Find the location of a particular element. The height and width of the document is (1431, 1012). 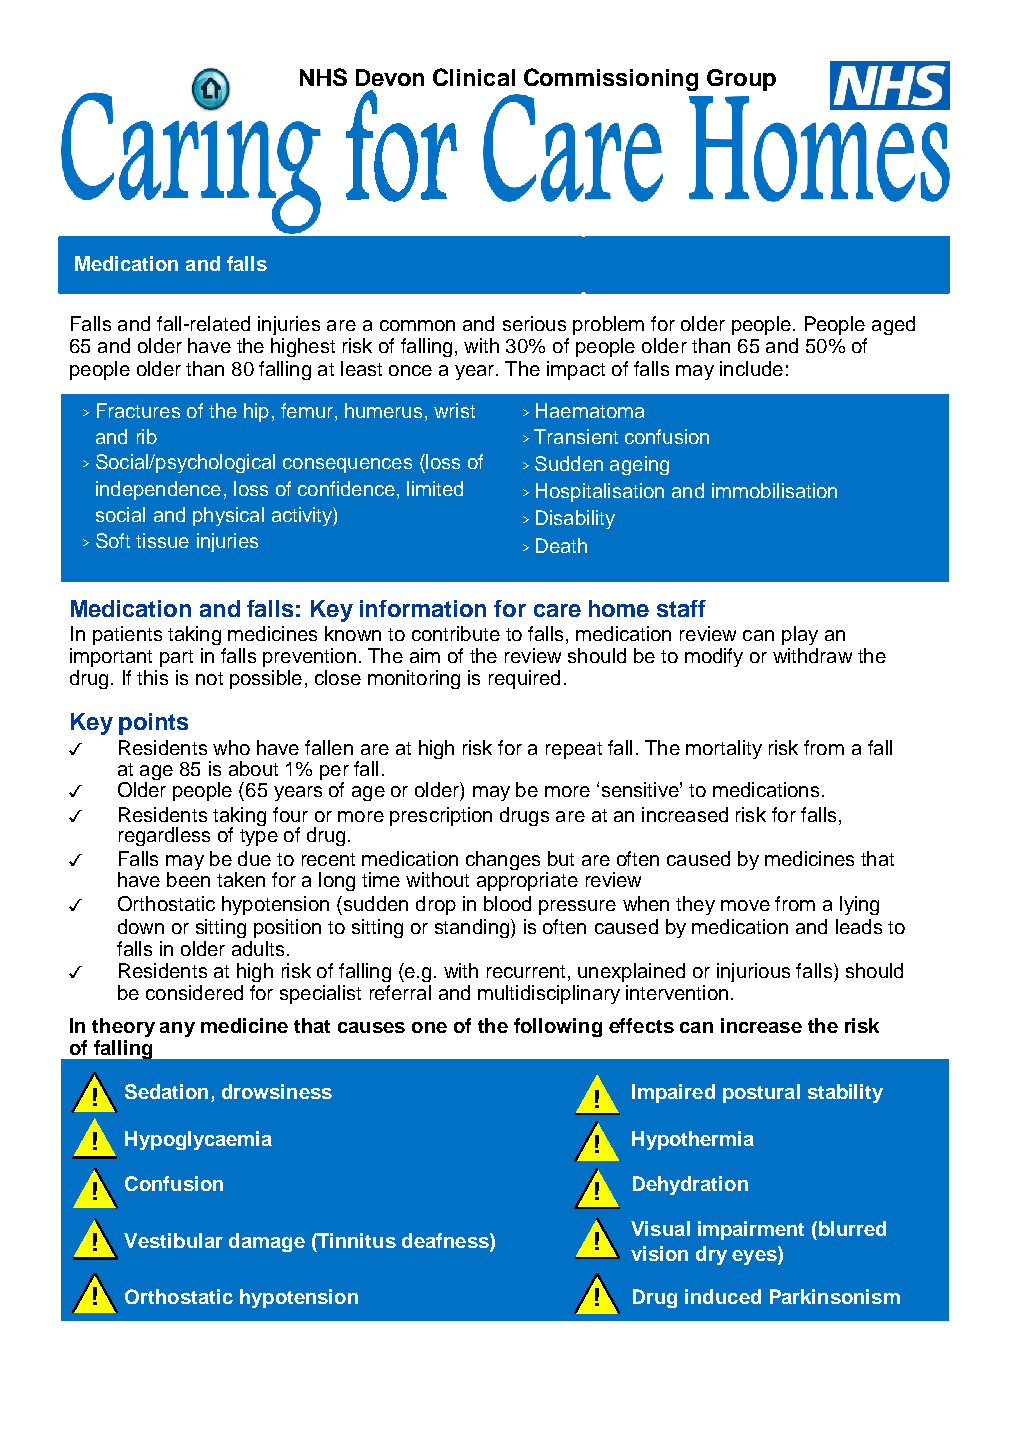

NHS is located at coordinates (323, 77).
